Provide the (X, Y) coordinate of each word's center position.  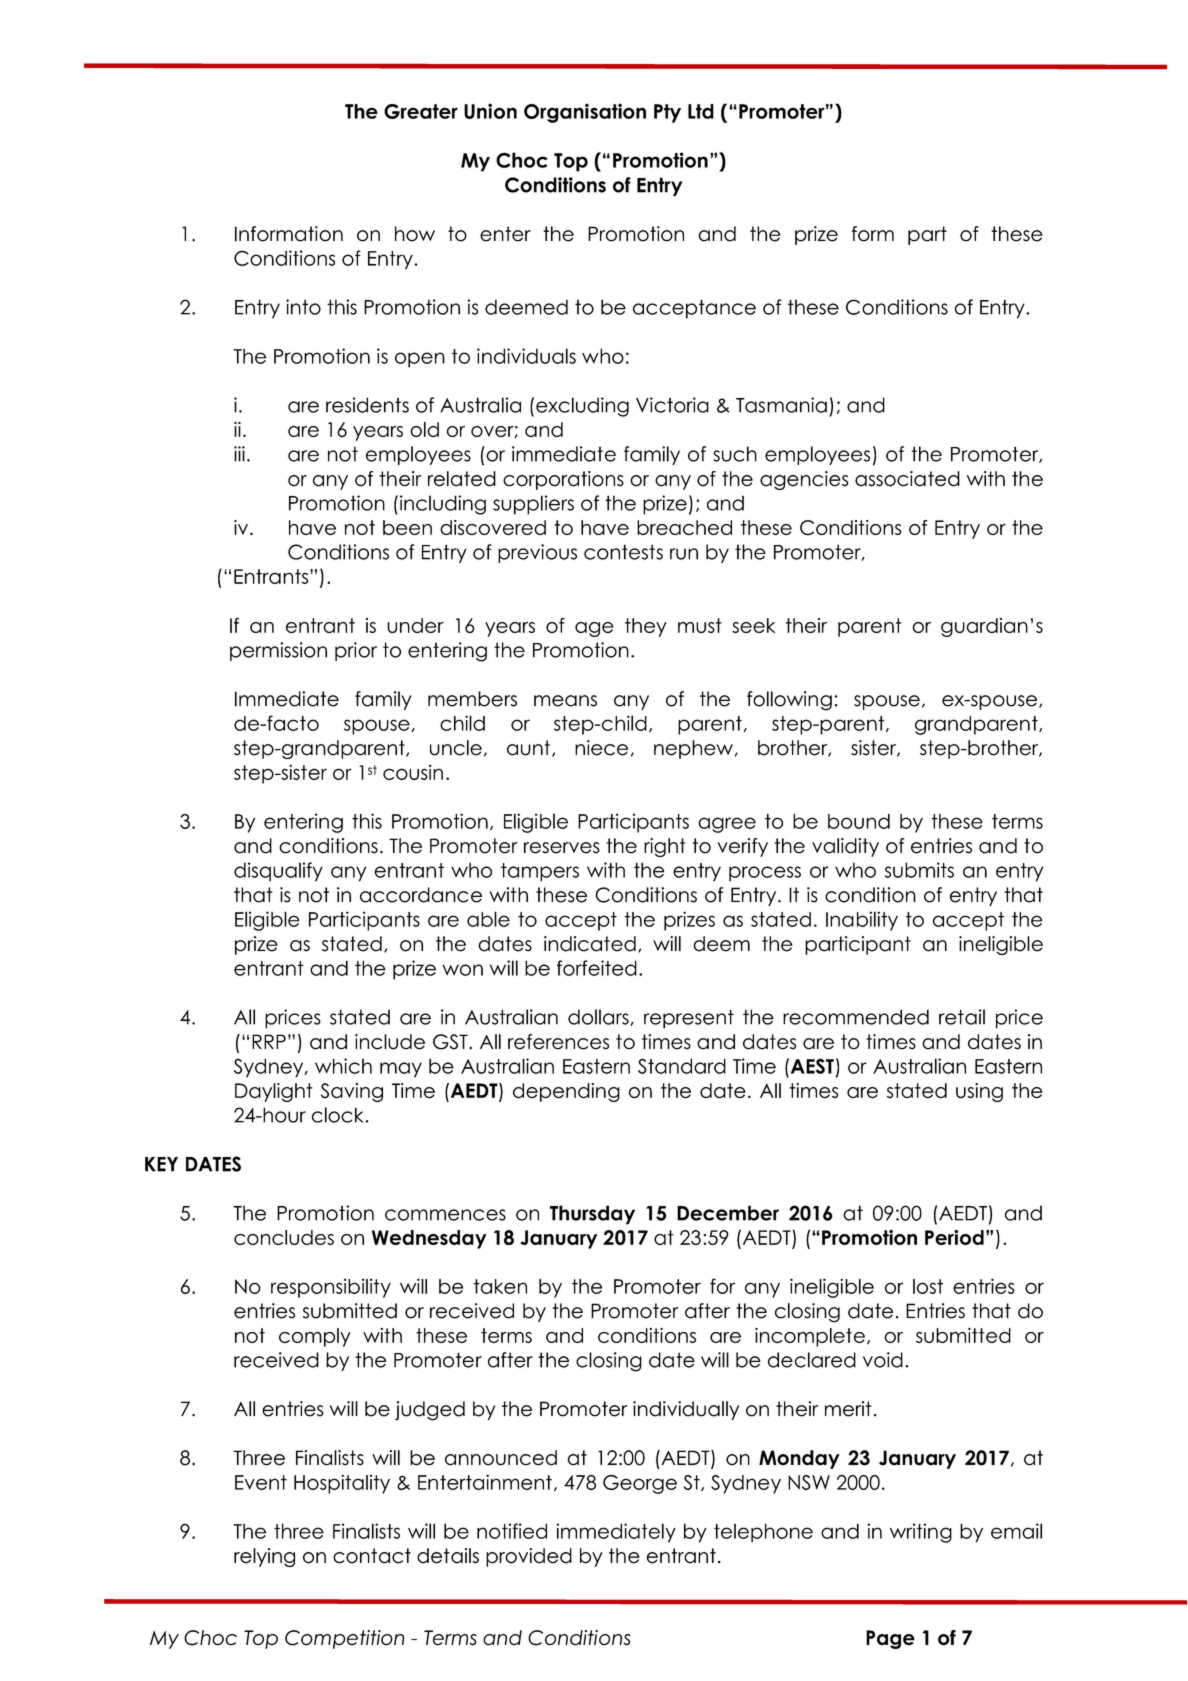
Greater (421, 111)
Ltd (701, 111)
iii (239, 454)
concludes (284, 1237)
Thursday (592, 1215)
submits (919, 870)
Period (954, 1237)
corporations (563, 480)
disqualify (278, 872)
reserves (562, 848)
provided (529, 1557)
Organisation (585, 113)
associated (907, 479)
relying (264, 1557)
